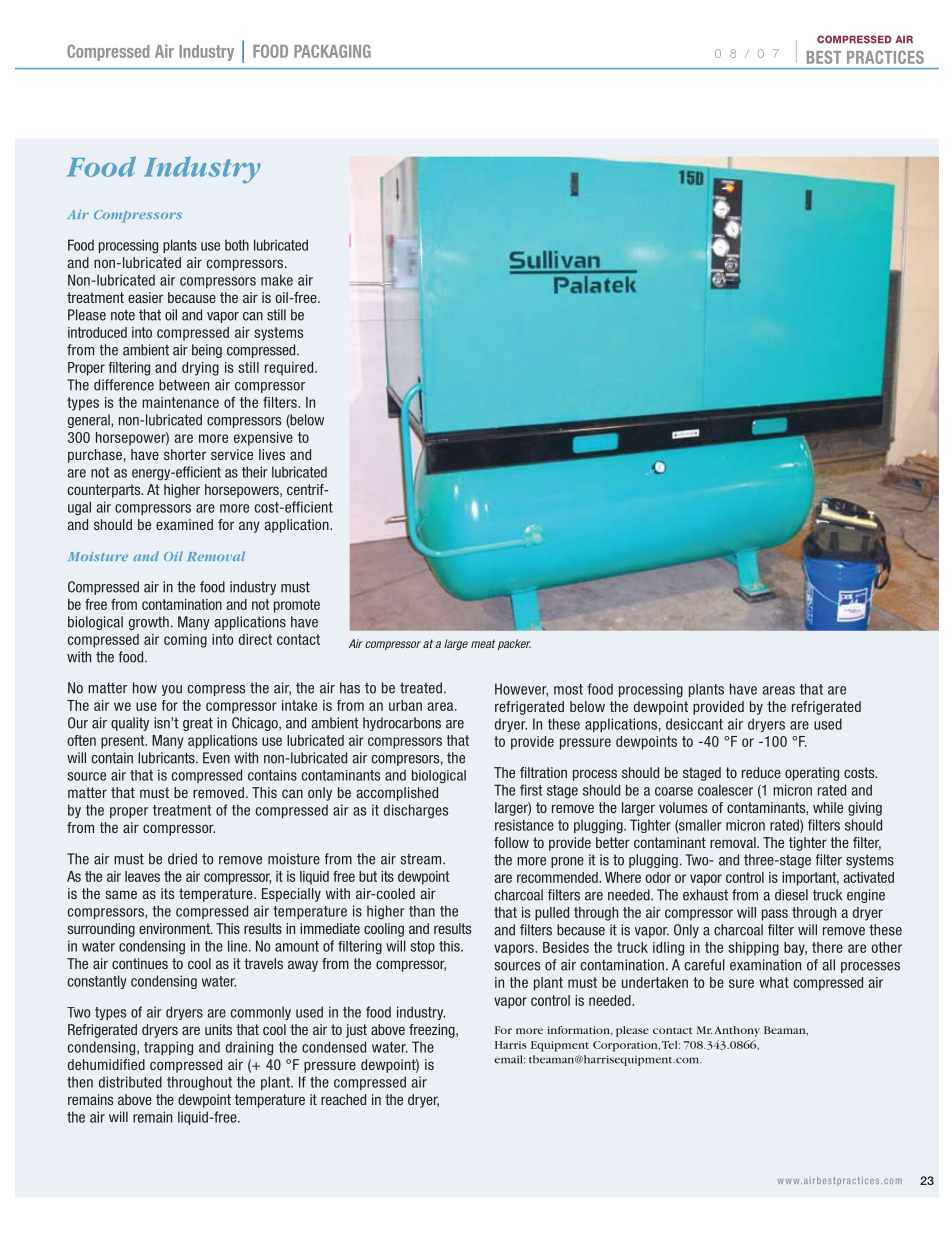 Image resolution: width=952 pixels, height=1233 pixels. I want to click on lives, so click(272, 454).
